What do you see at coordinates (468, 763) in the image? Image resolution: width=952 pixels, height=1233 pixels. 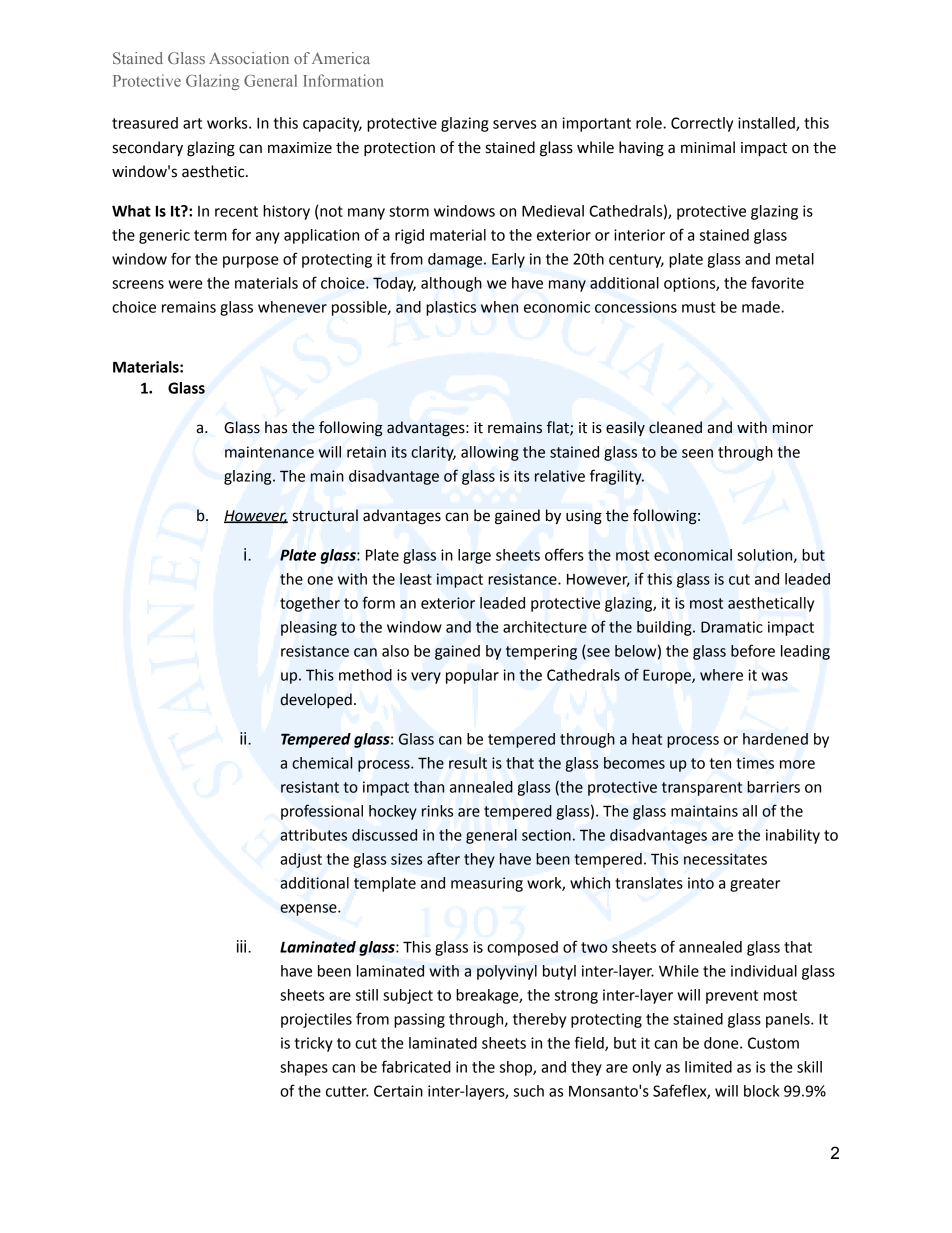 I see `result` at bounding box center [468, 763].
